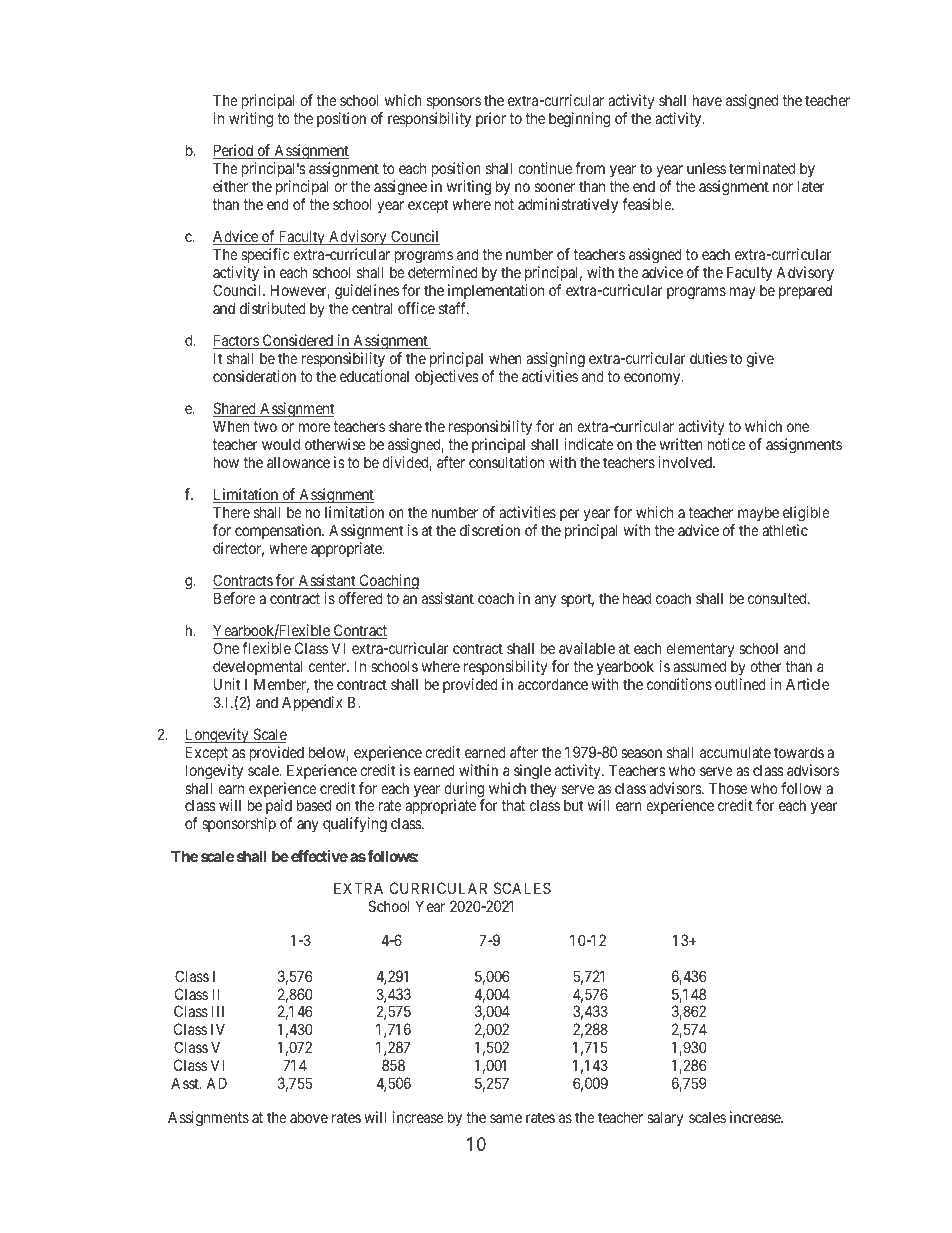  I want to click on Those, so click(728, 788).
